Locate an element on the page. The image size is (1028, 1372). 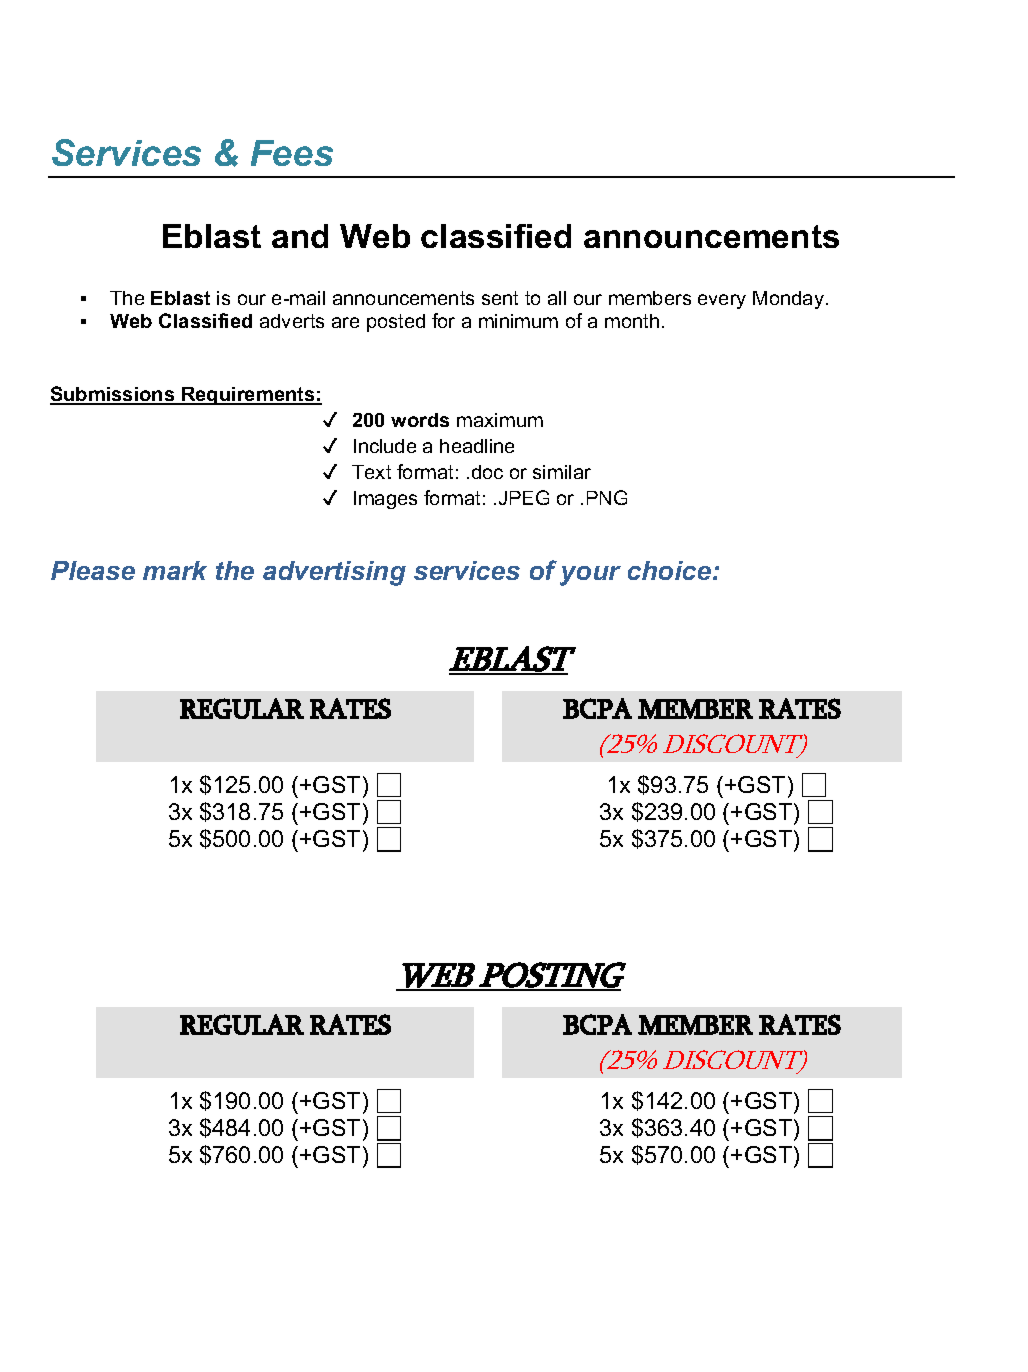
Submissions is located at coordinates (113, 395).
